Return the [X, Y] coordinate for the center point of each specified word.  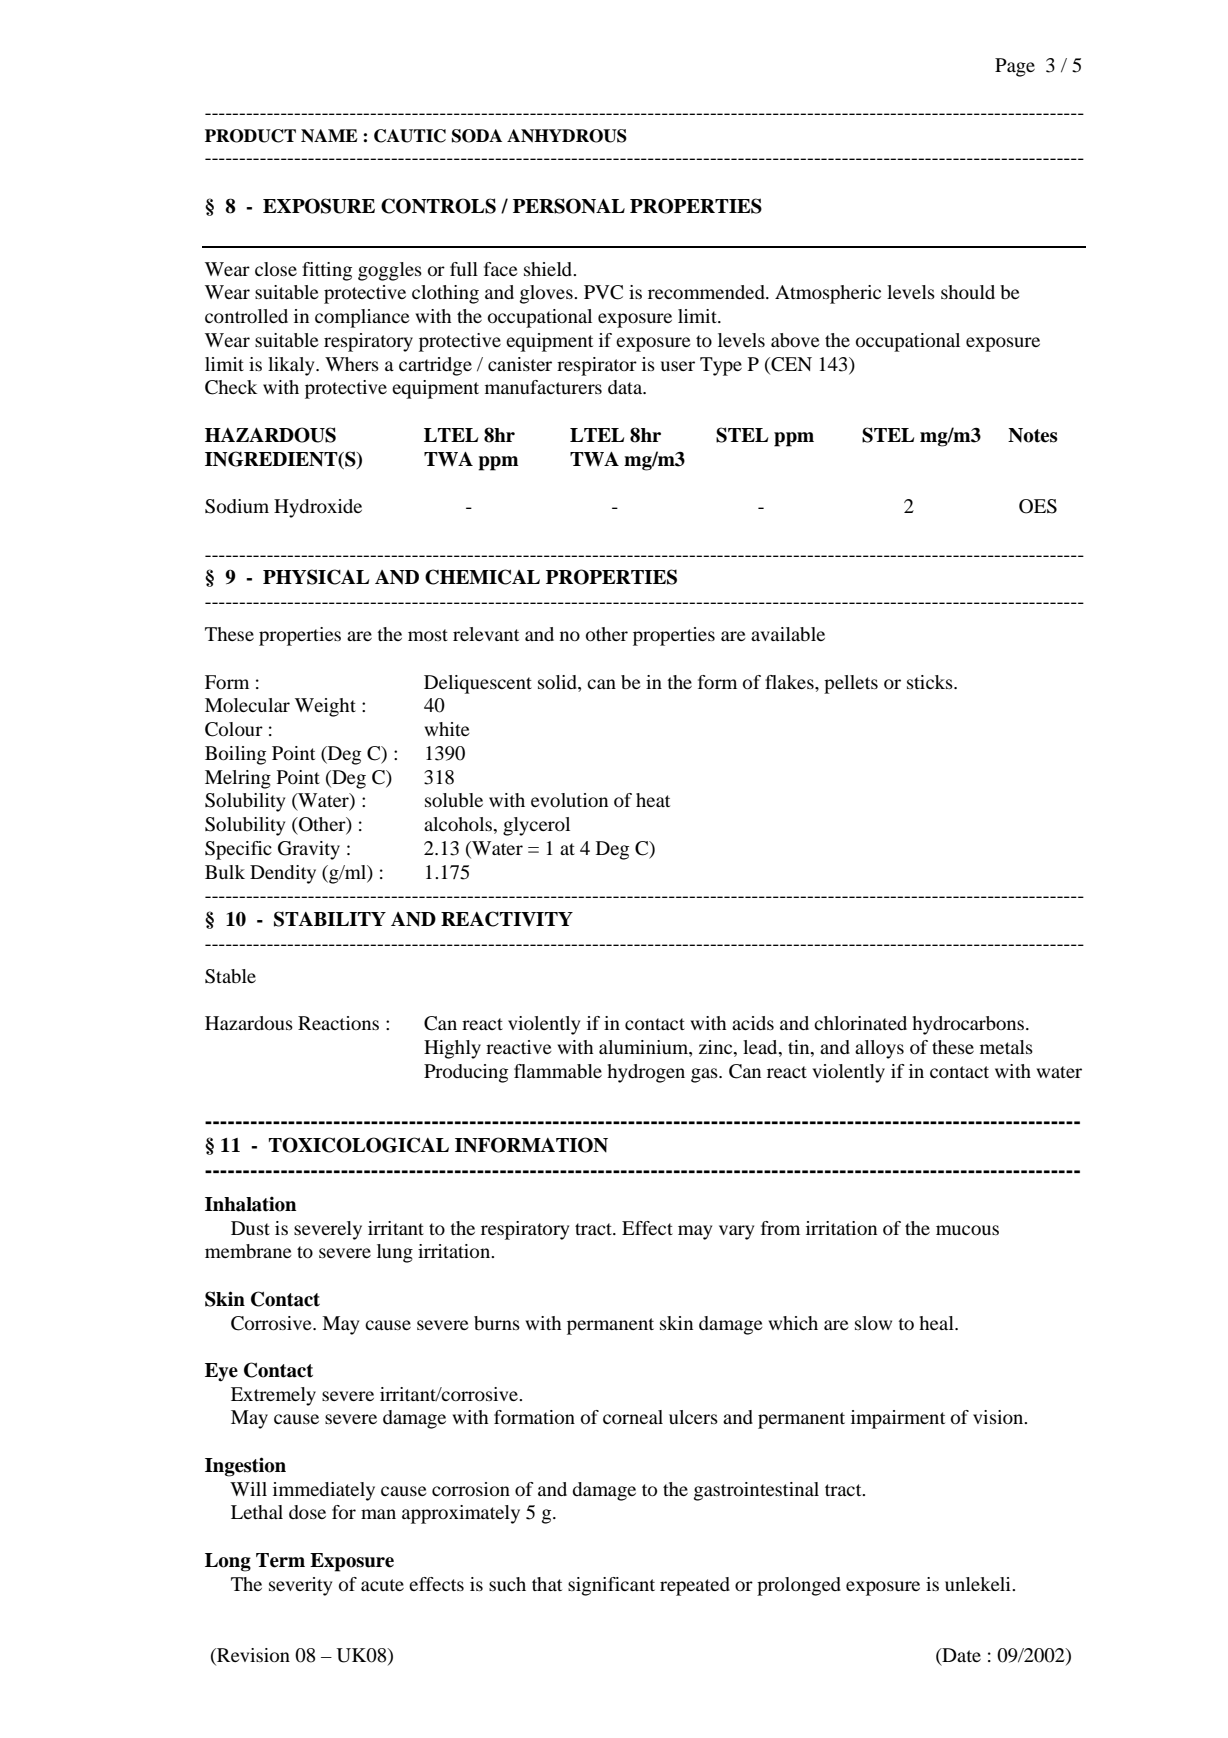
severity [300, 1586]
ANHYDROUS [567, 136]
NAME [329, 135]
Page [1015, 67]
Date [960, 1655]
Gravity [309, 850]
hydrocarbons [969, 1025]
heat [653, 800]
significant [611, 1586]
